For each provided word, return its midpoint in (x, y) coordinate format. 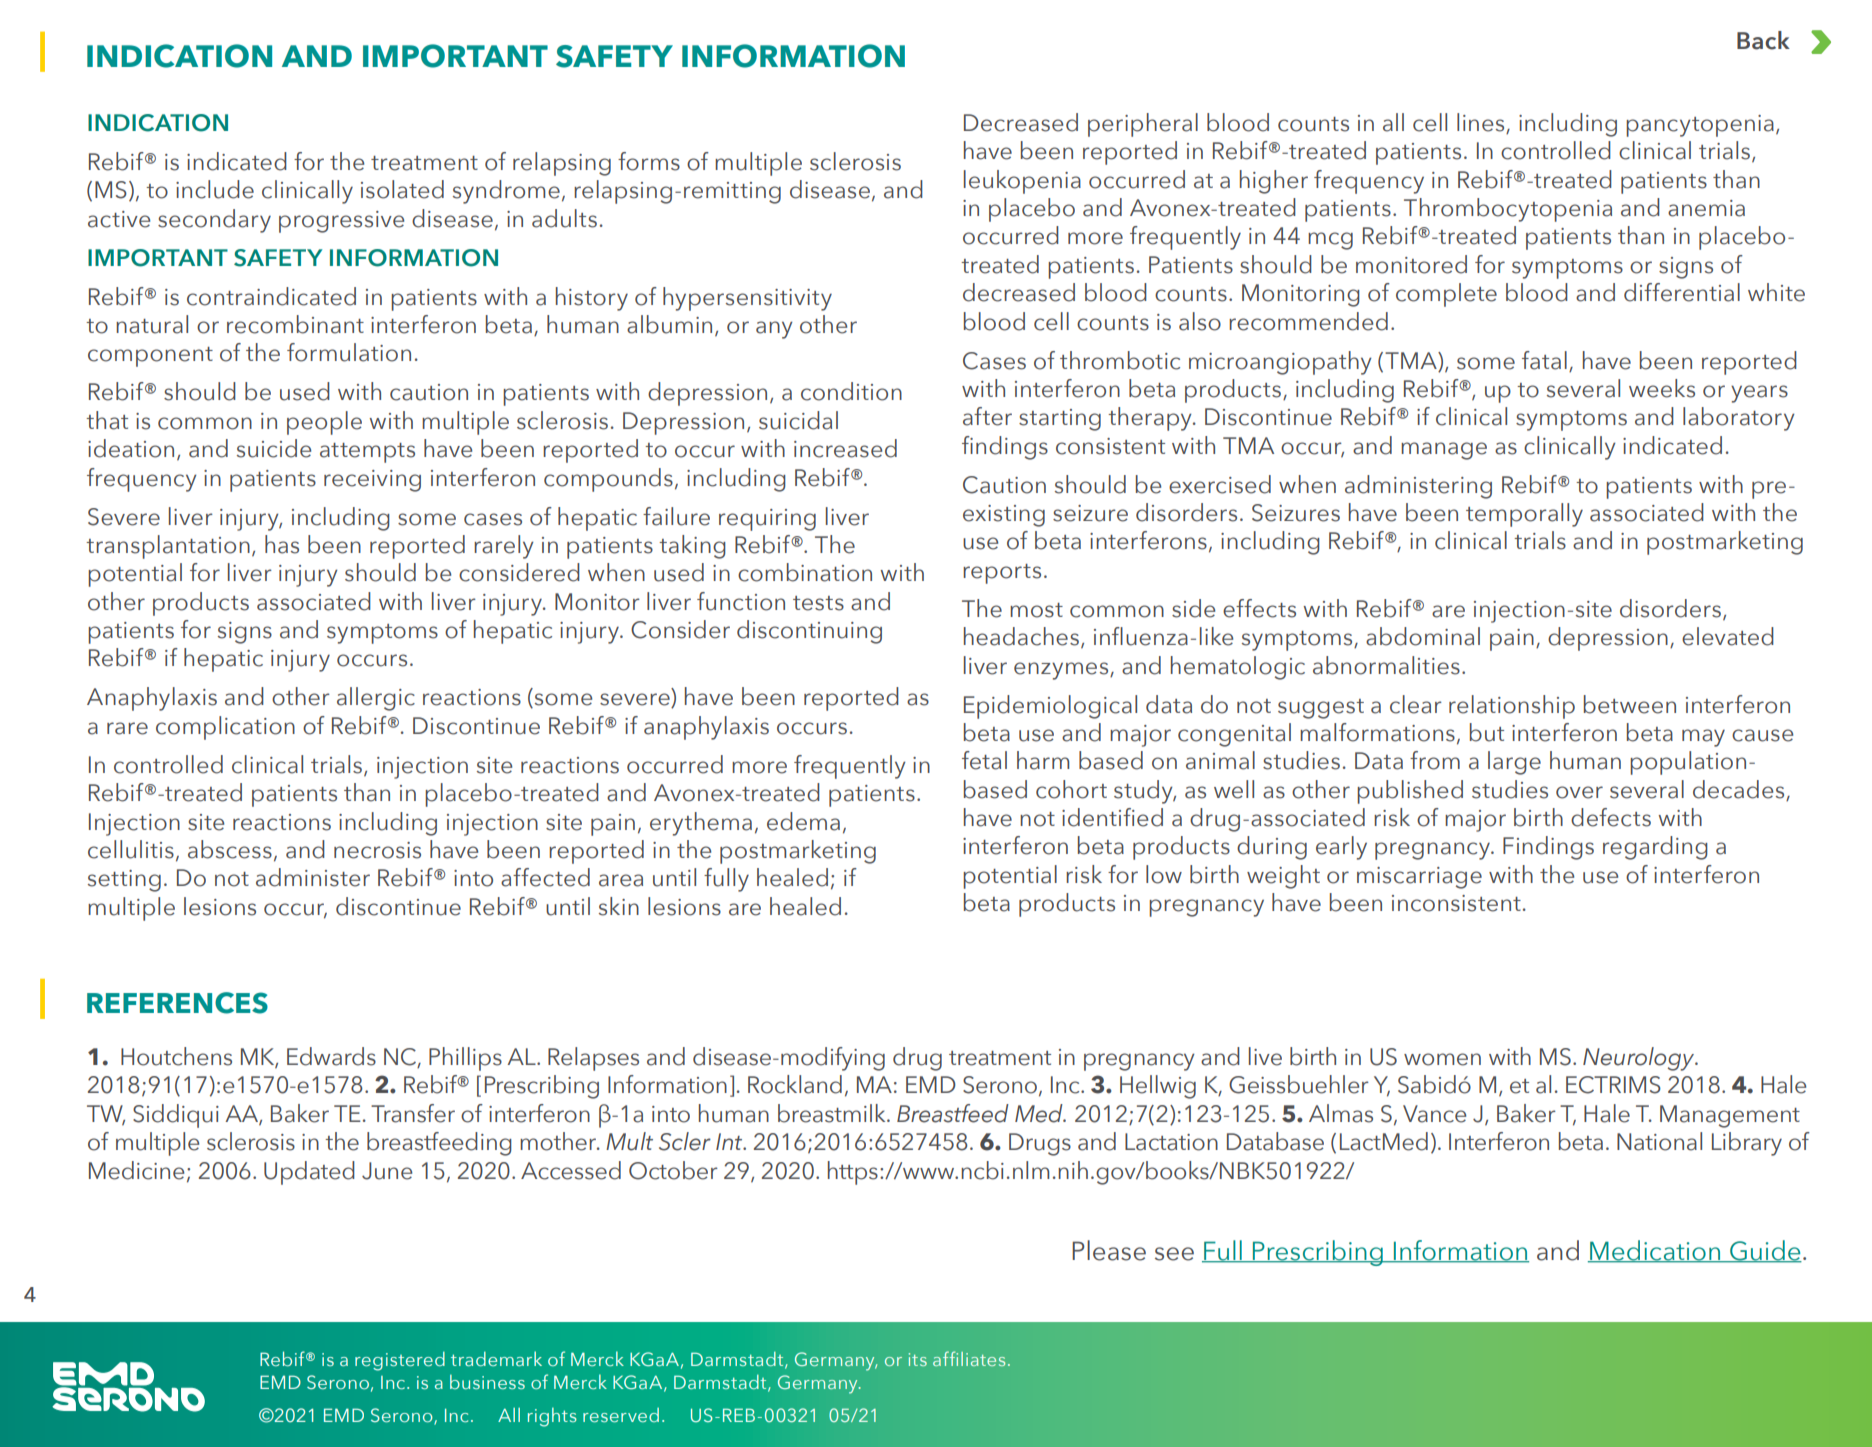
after (987, 416)
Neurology (1640, 1059)
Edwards (331, 1056)
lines (1482, 123)
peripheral (1143, 125)
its (918, 1359)
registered (400, 1361)
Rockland (795, 1084)
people (324, 423)
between (1630, 704)
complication (225, 728)
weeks (1662, 388)
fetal (984, 760)
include (215, 189)
